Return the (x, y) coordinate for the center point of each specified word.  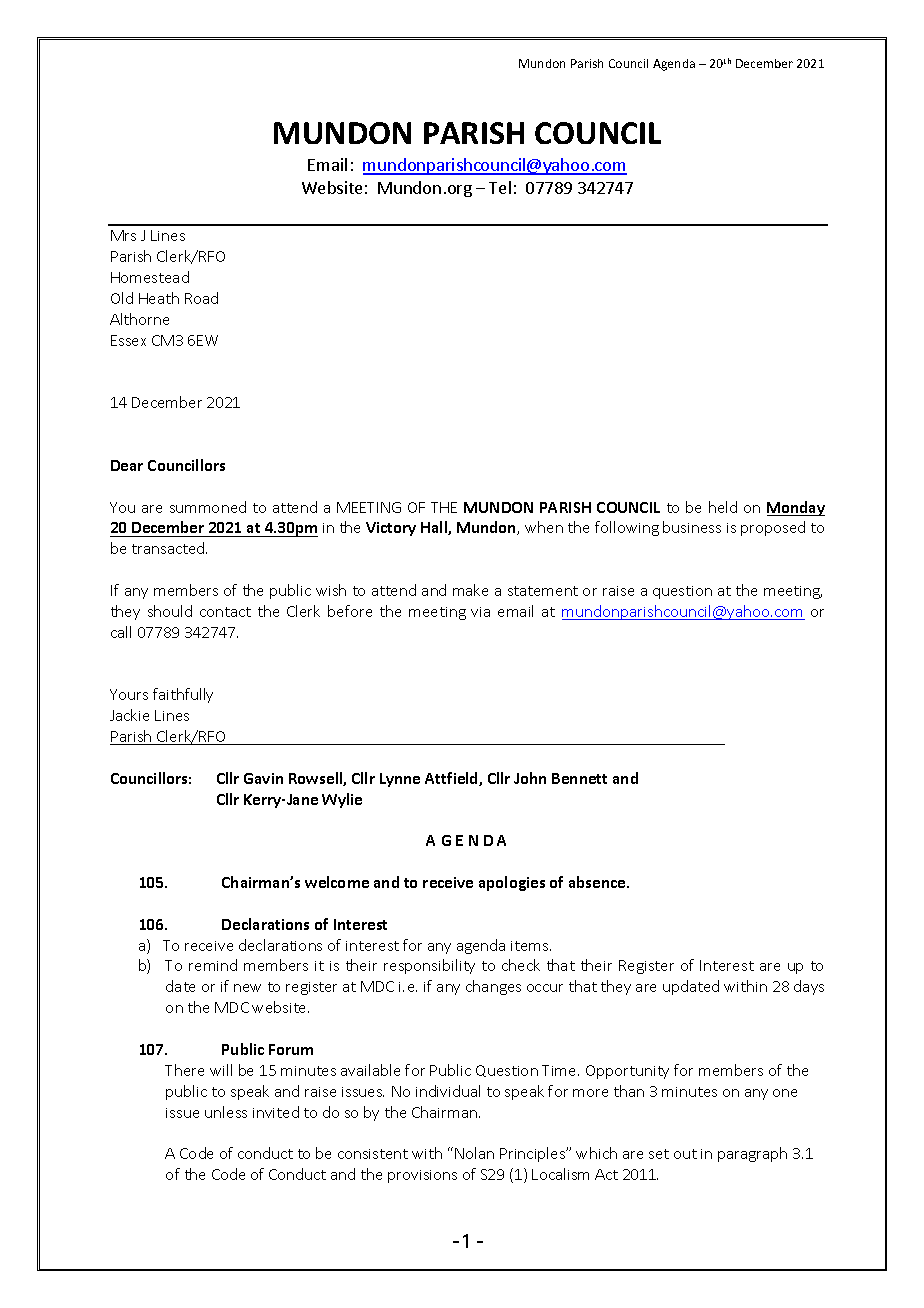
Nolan (474, 1153)
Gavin (263, 778)
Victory (391, 529)
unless (226, 1112)
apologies (512, 883)
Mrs (123, 235)
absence (598, 882)
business (692, 527)
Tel (500, 187)
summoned (208, 507)
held (723, 507)
